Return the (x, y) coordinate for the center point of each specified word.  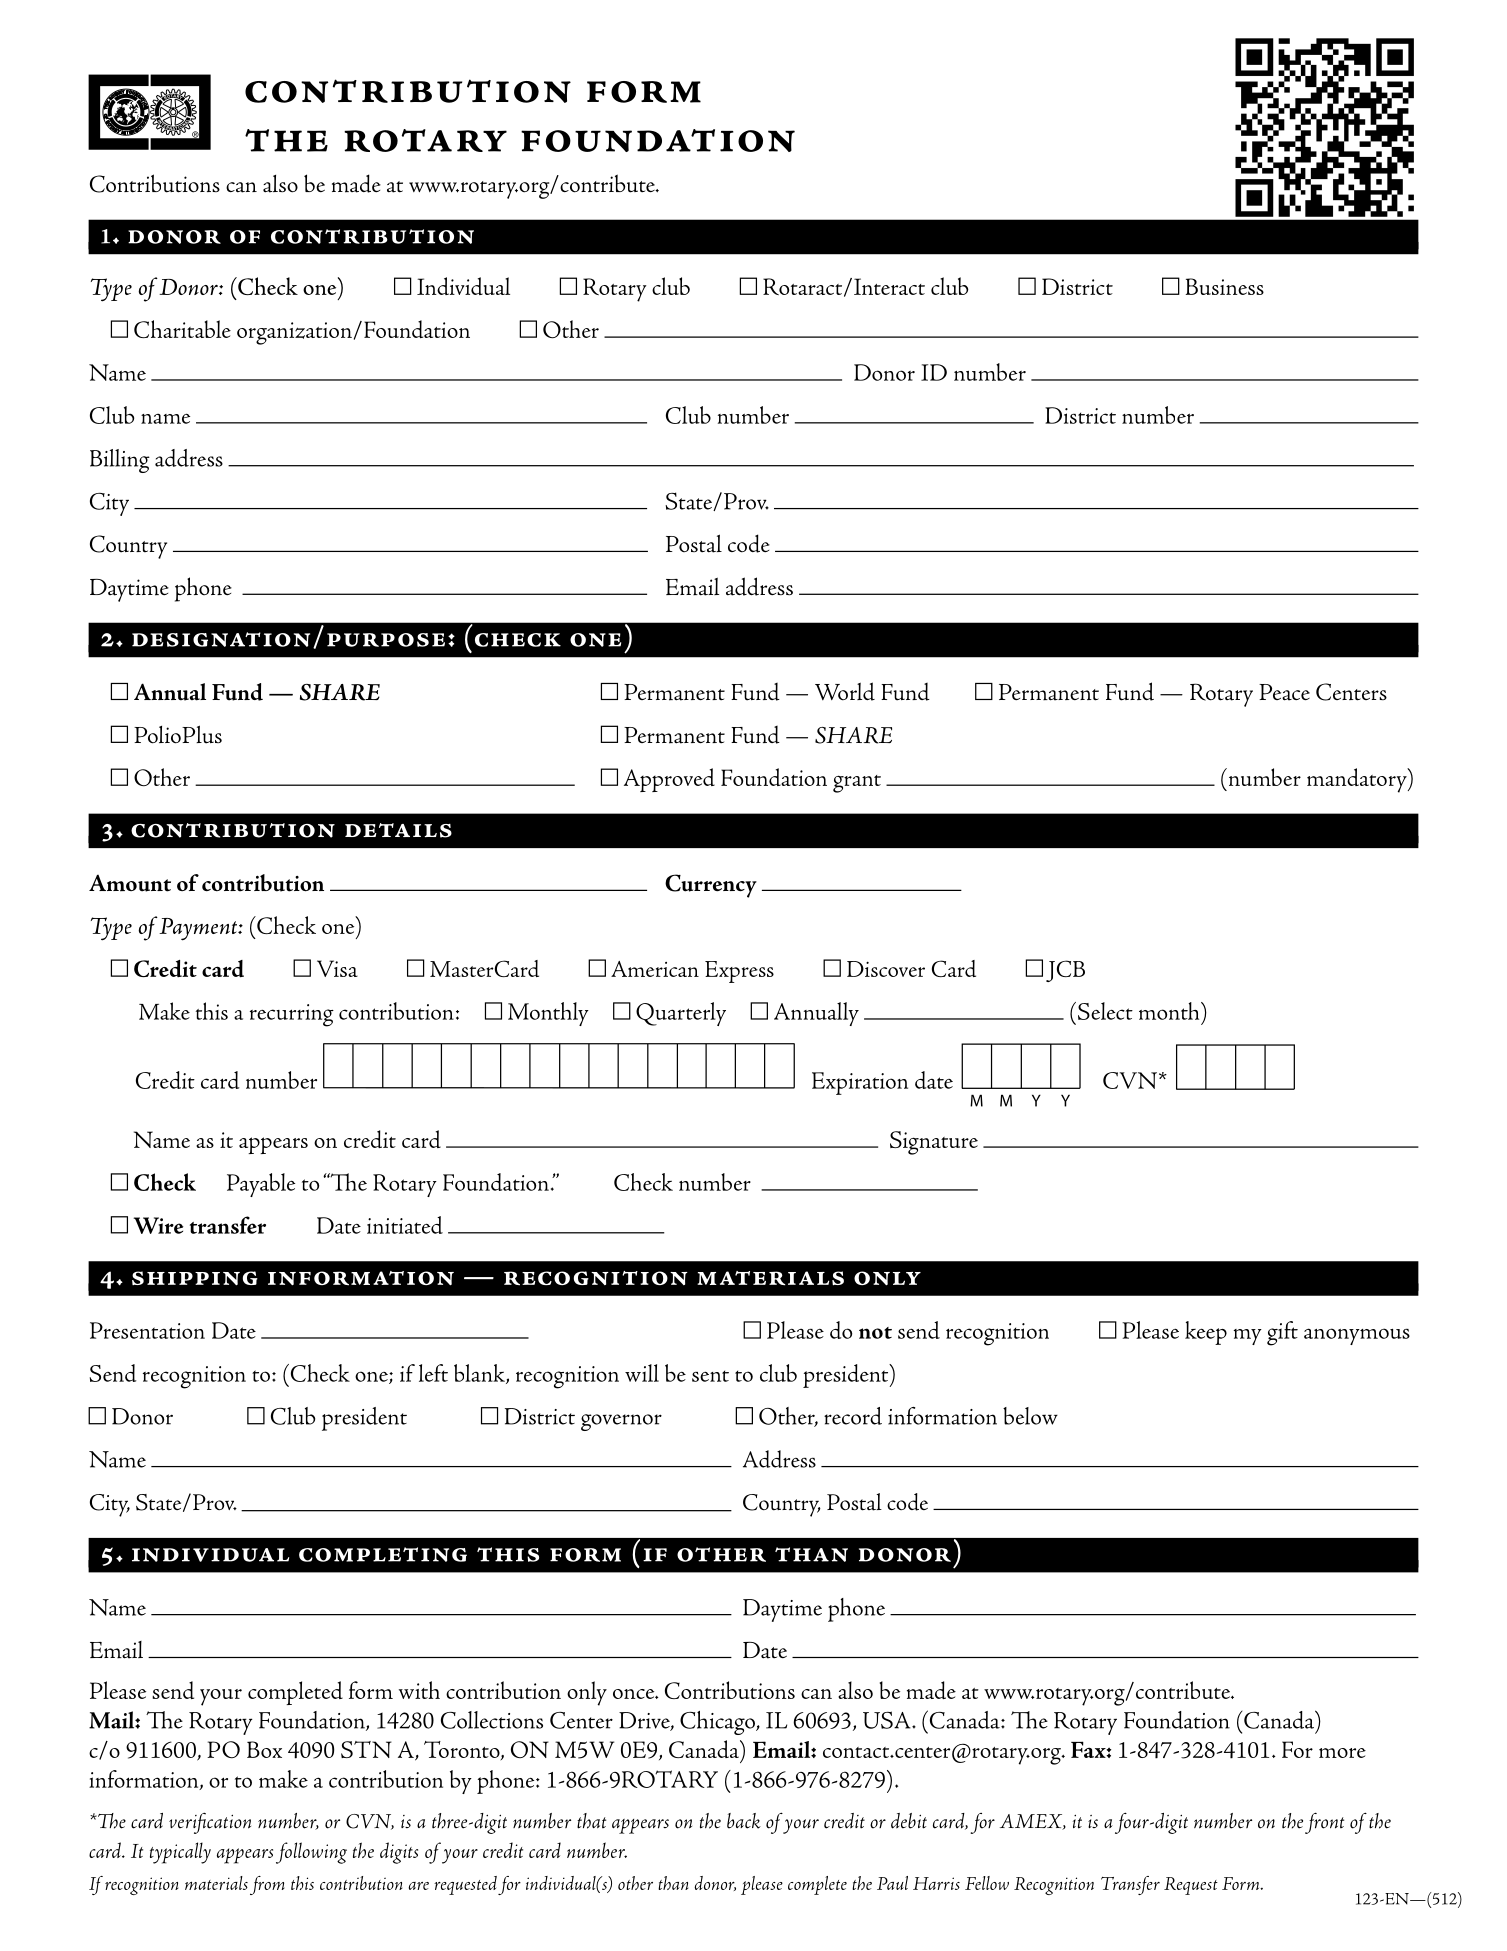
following (311, 1853)
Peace (1284, 692)
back (744, 1821)
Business (1225, 286)
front (1324, 1823)
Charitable (182, 329)
